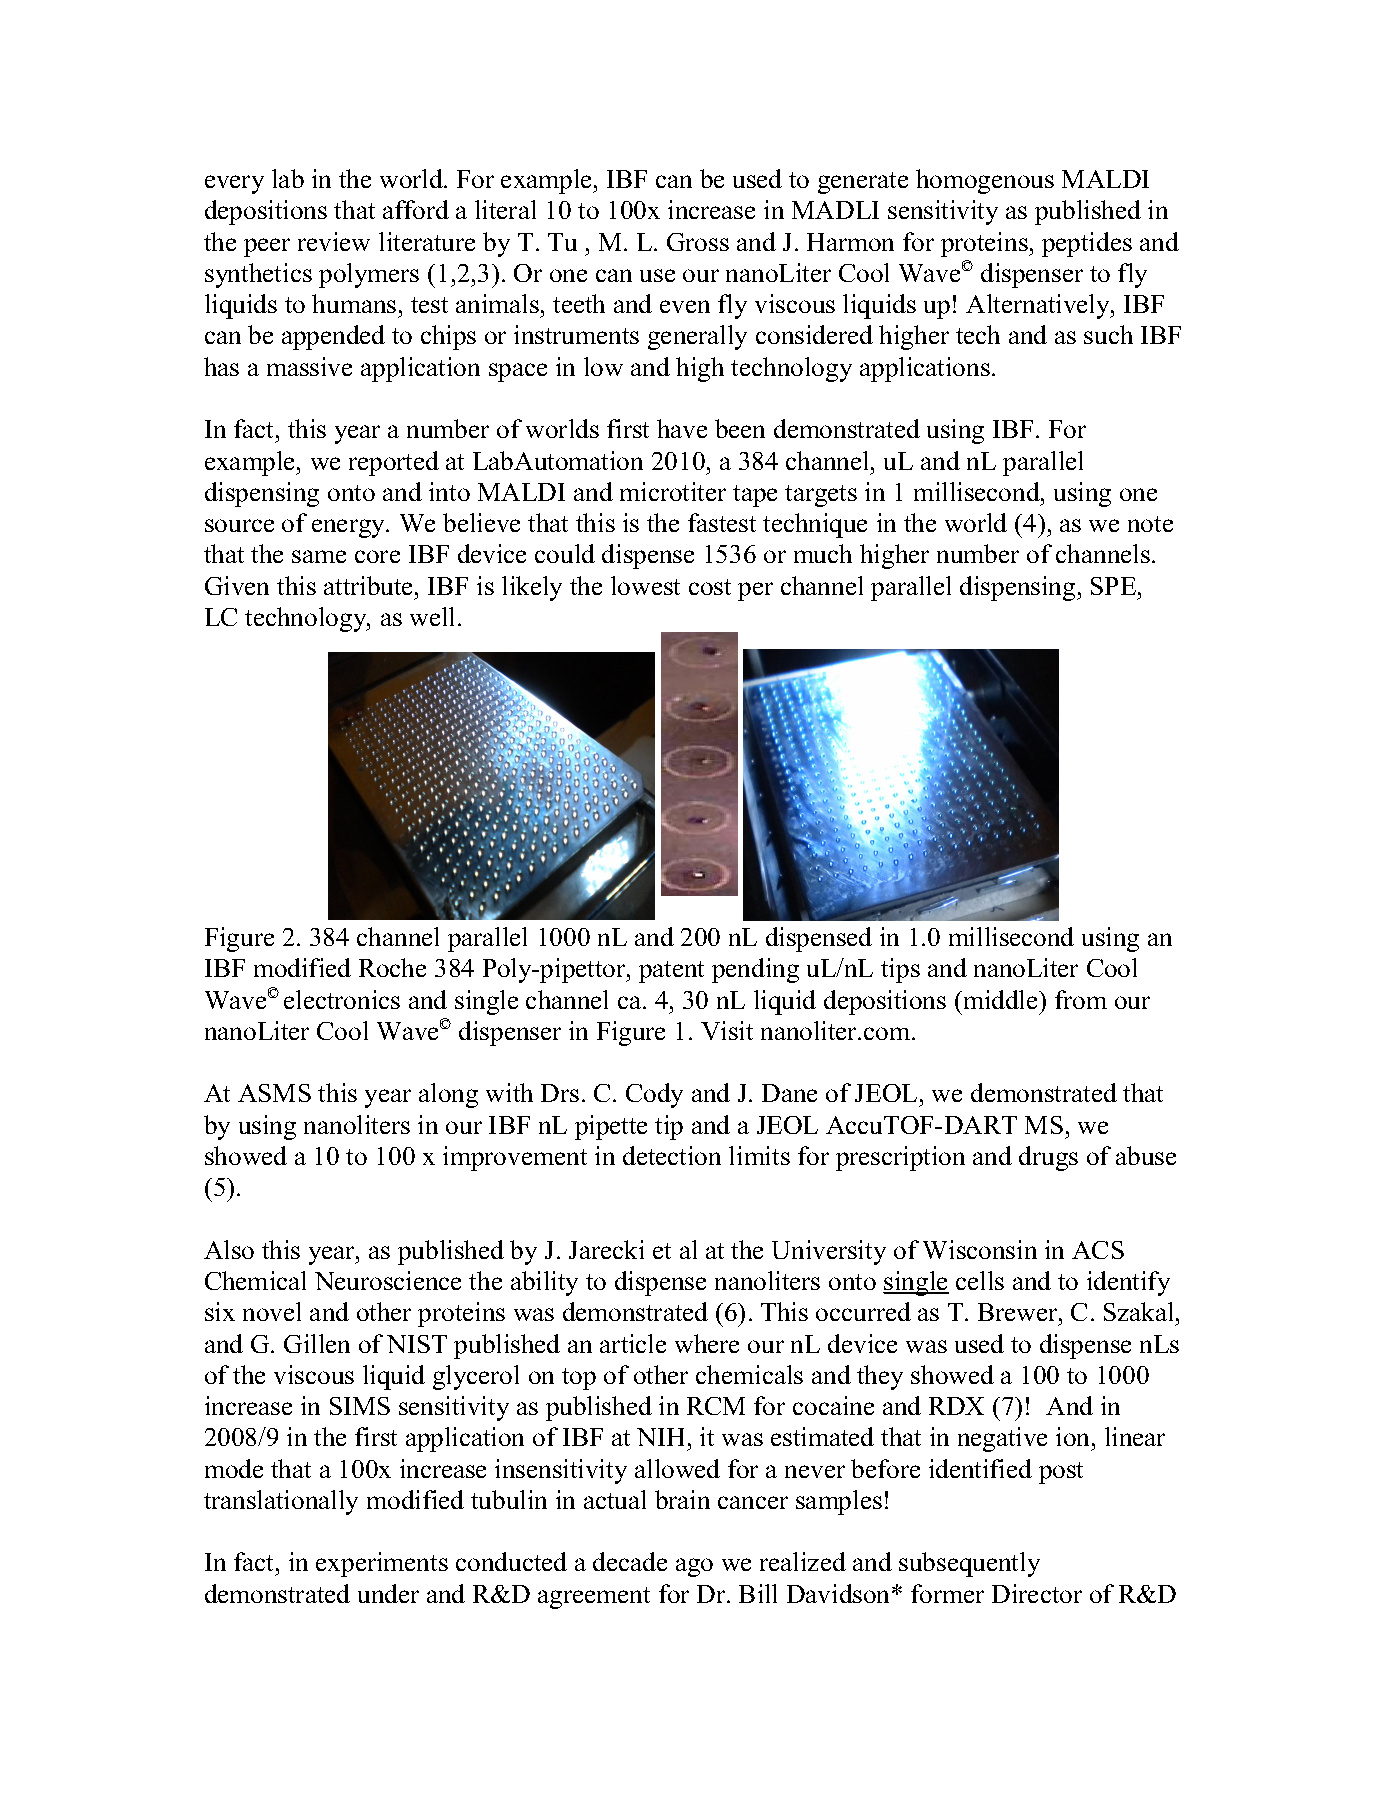  I want to click on Gross, so click(698, 242).
